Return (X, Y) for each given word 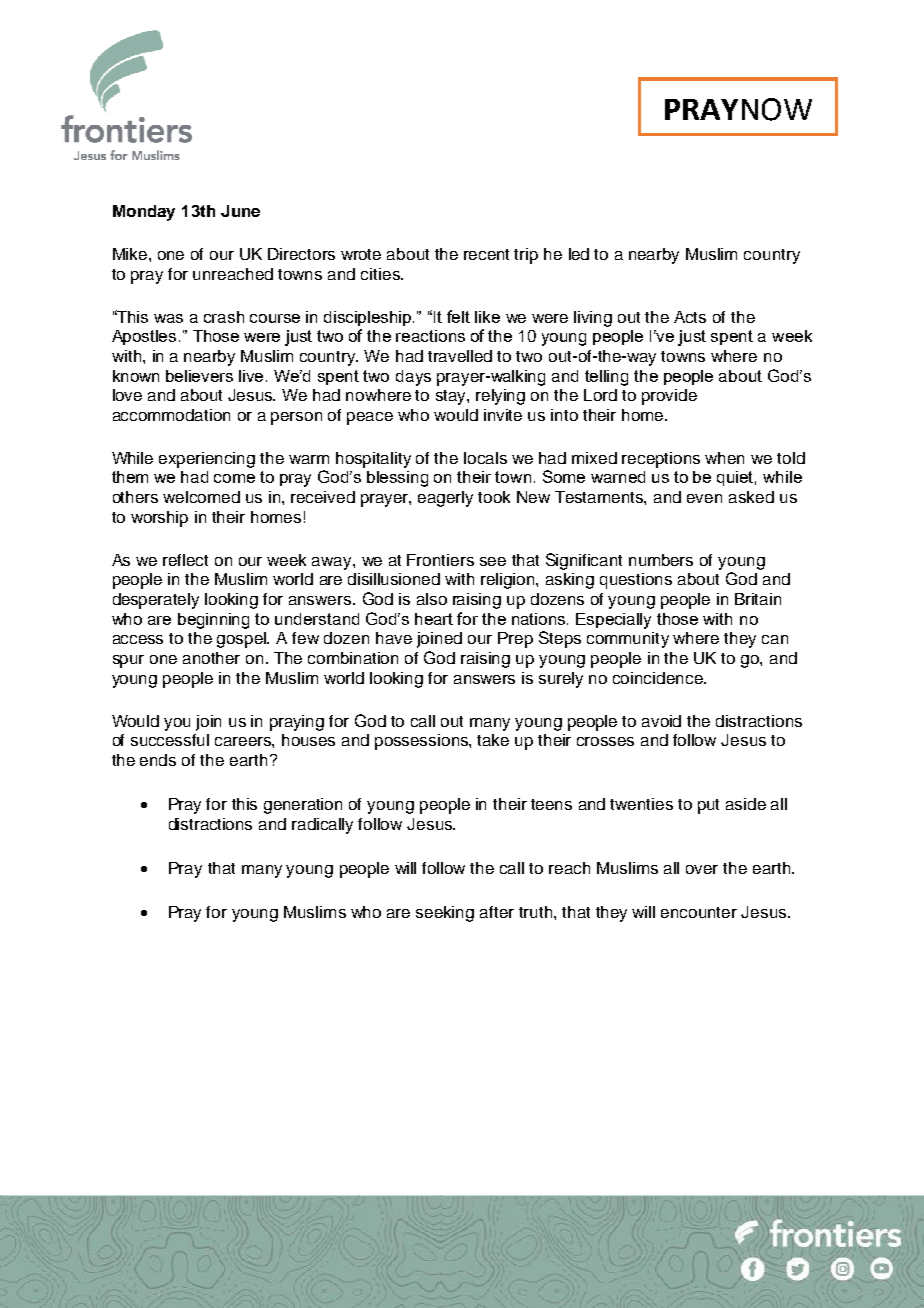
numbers (661, 560)
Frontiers (440, 560)
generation (303, 806)
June (240, 211)
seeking (445, 914)
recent (486, 254)
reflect (185, 560)
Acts (690, 317)
